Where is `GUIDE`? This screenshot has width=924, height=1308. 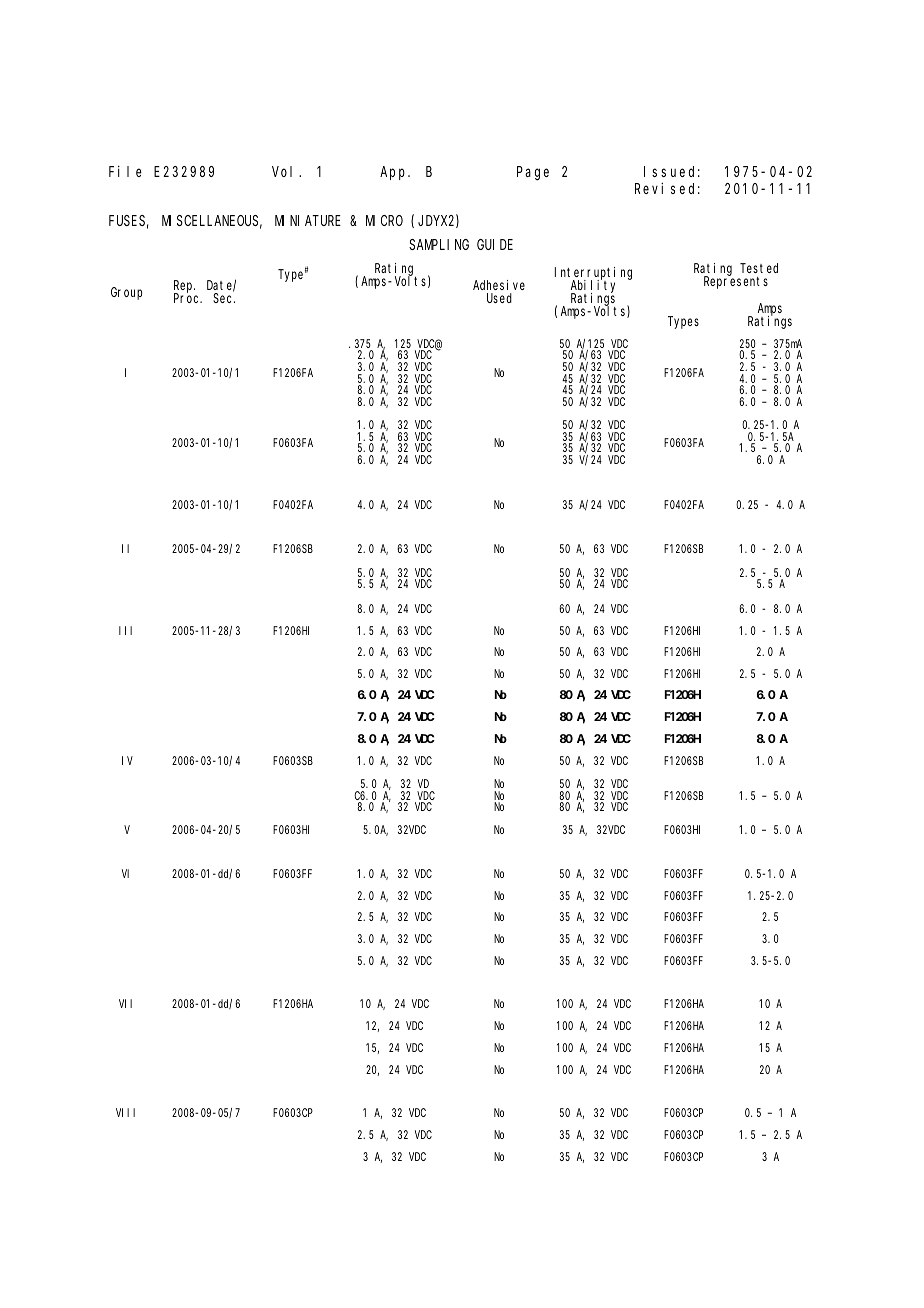
GUIDE is located at coordinates (495, 244).
